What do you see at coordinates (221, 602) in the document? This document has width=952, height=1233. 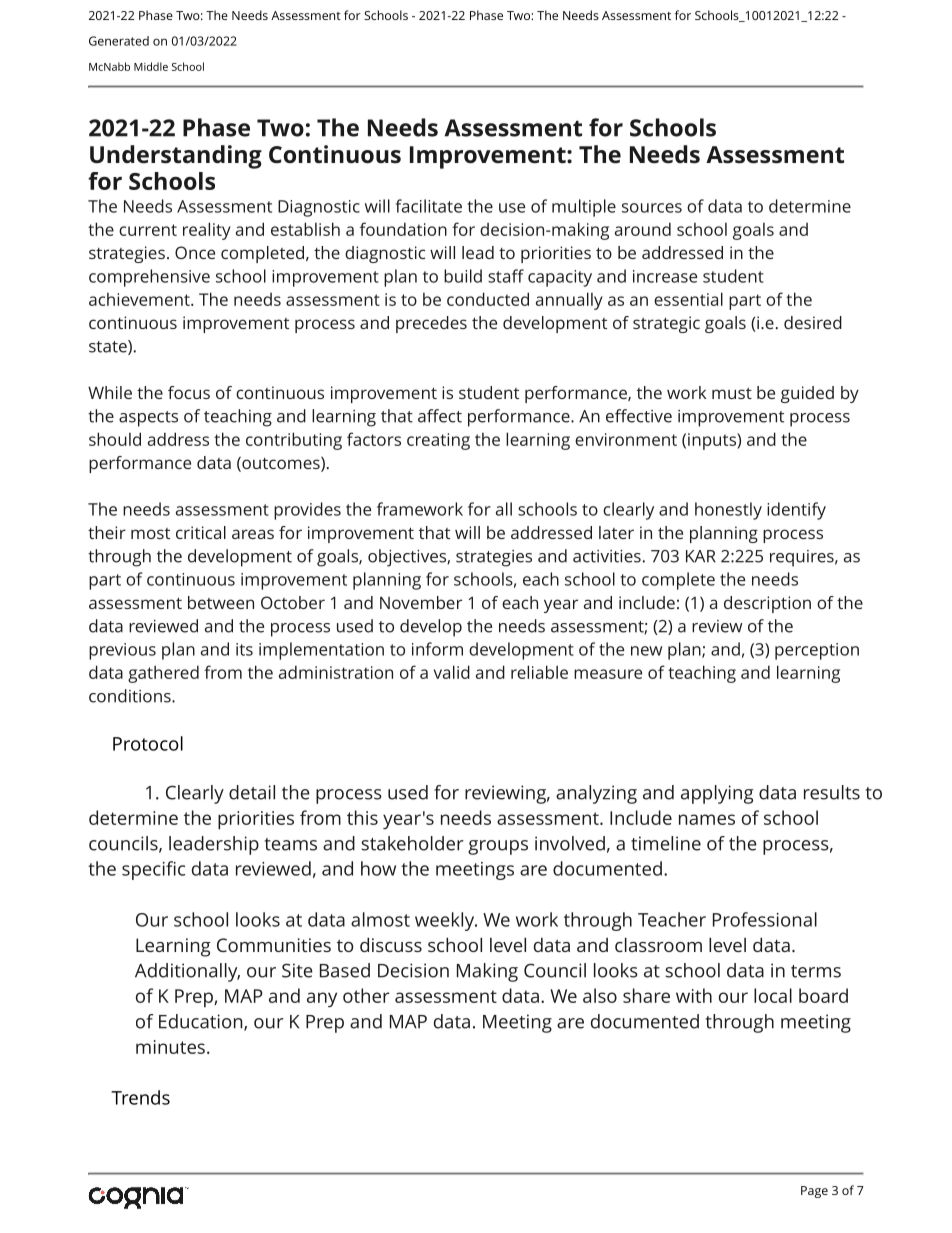 I see `between` at bounding box center [221, 602].
